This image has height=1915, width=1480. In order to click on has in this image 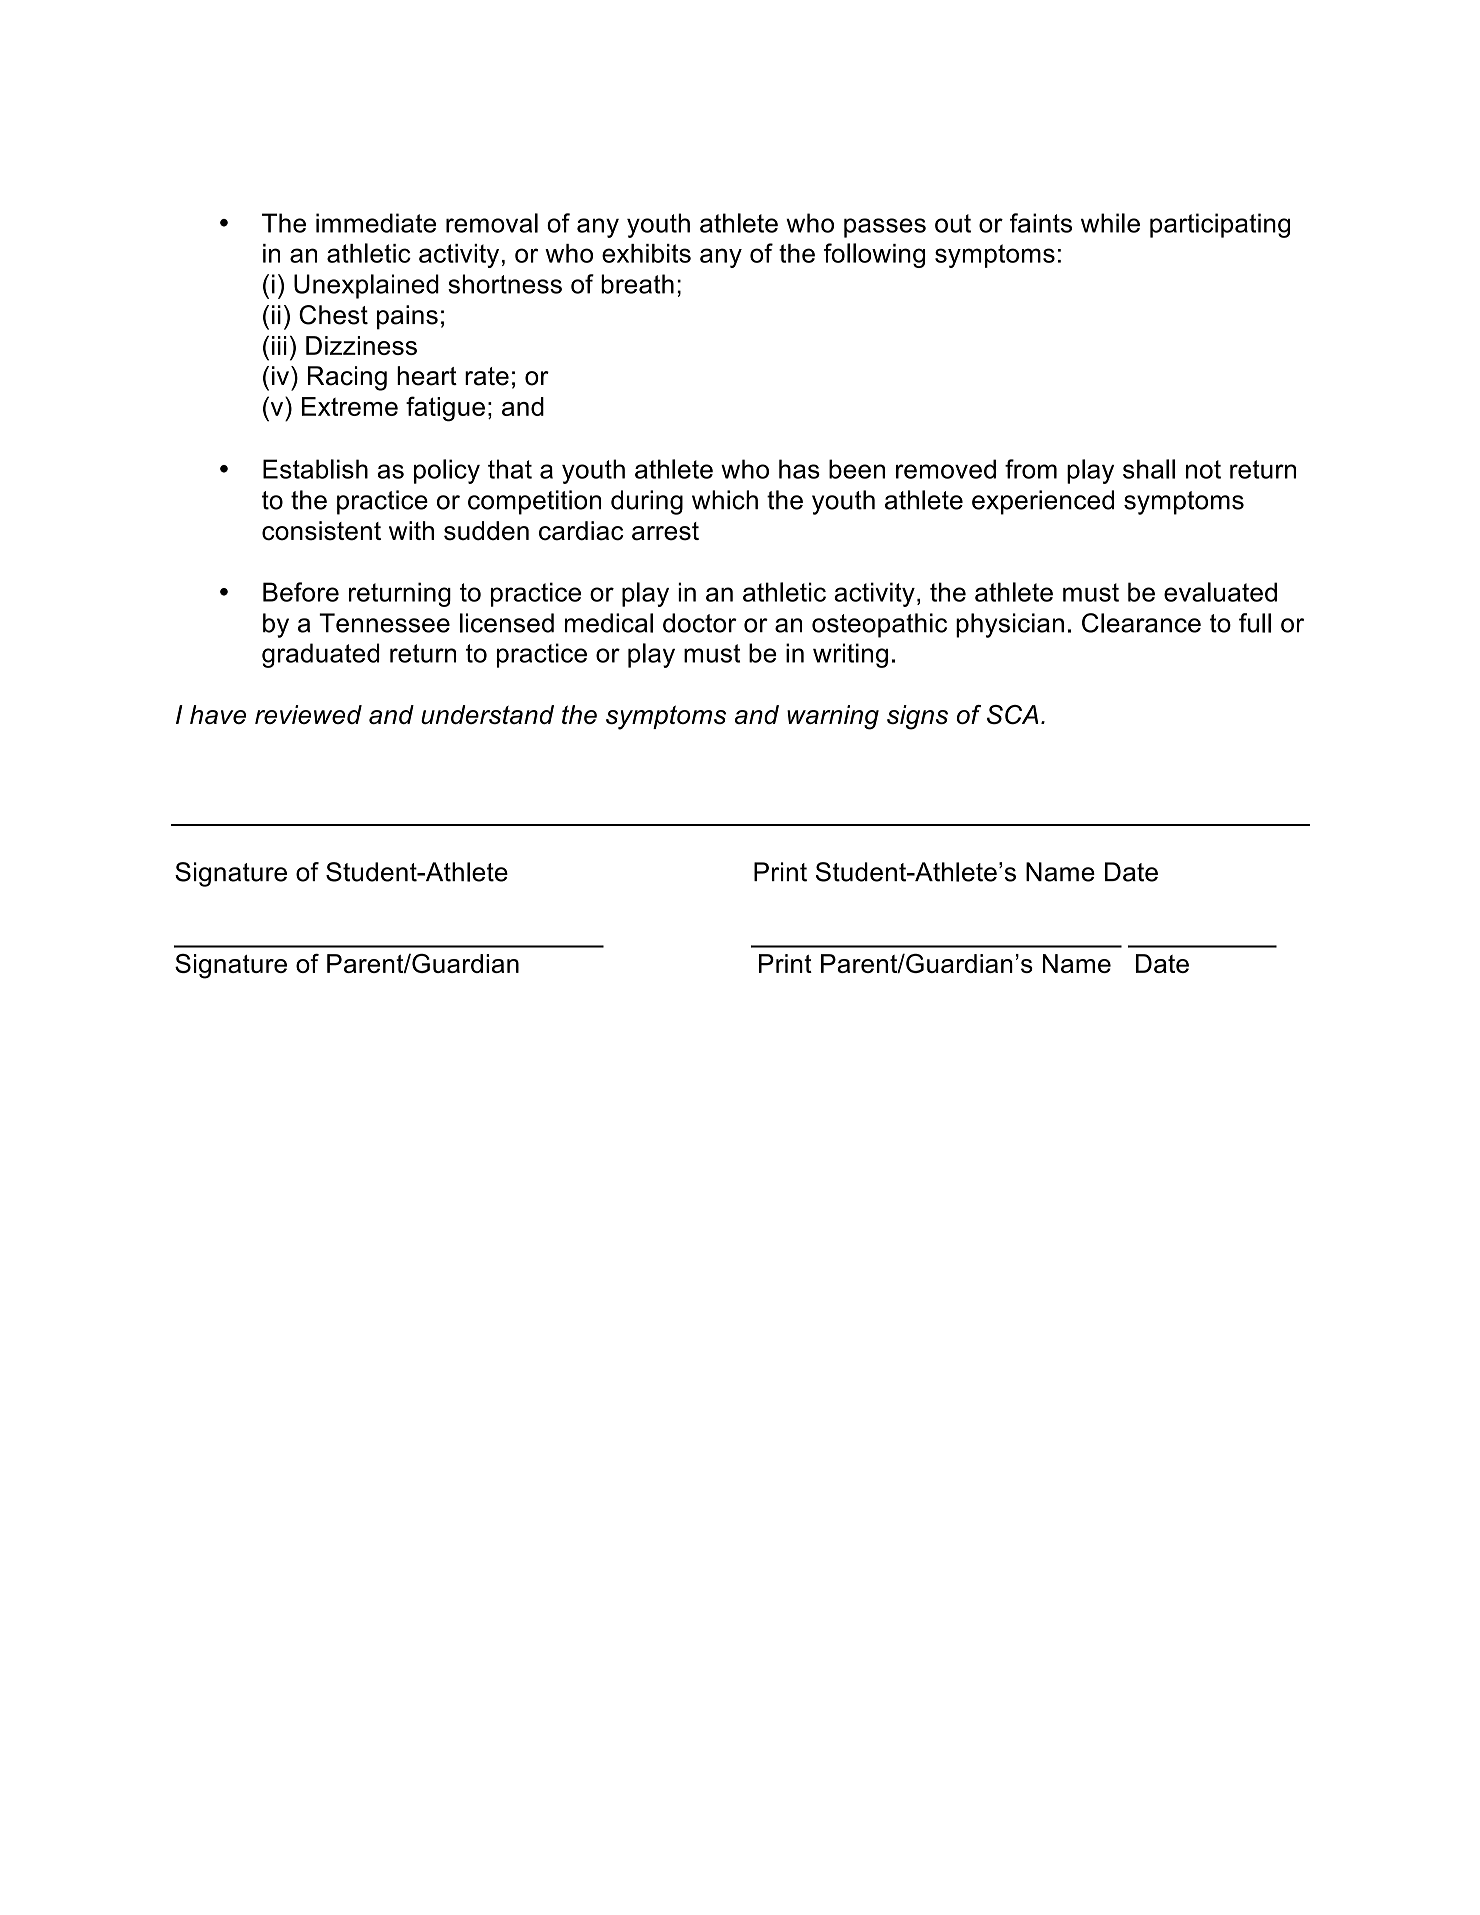, I will do `click(799, 469)`.
